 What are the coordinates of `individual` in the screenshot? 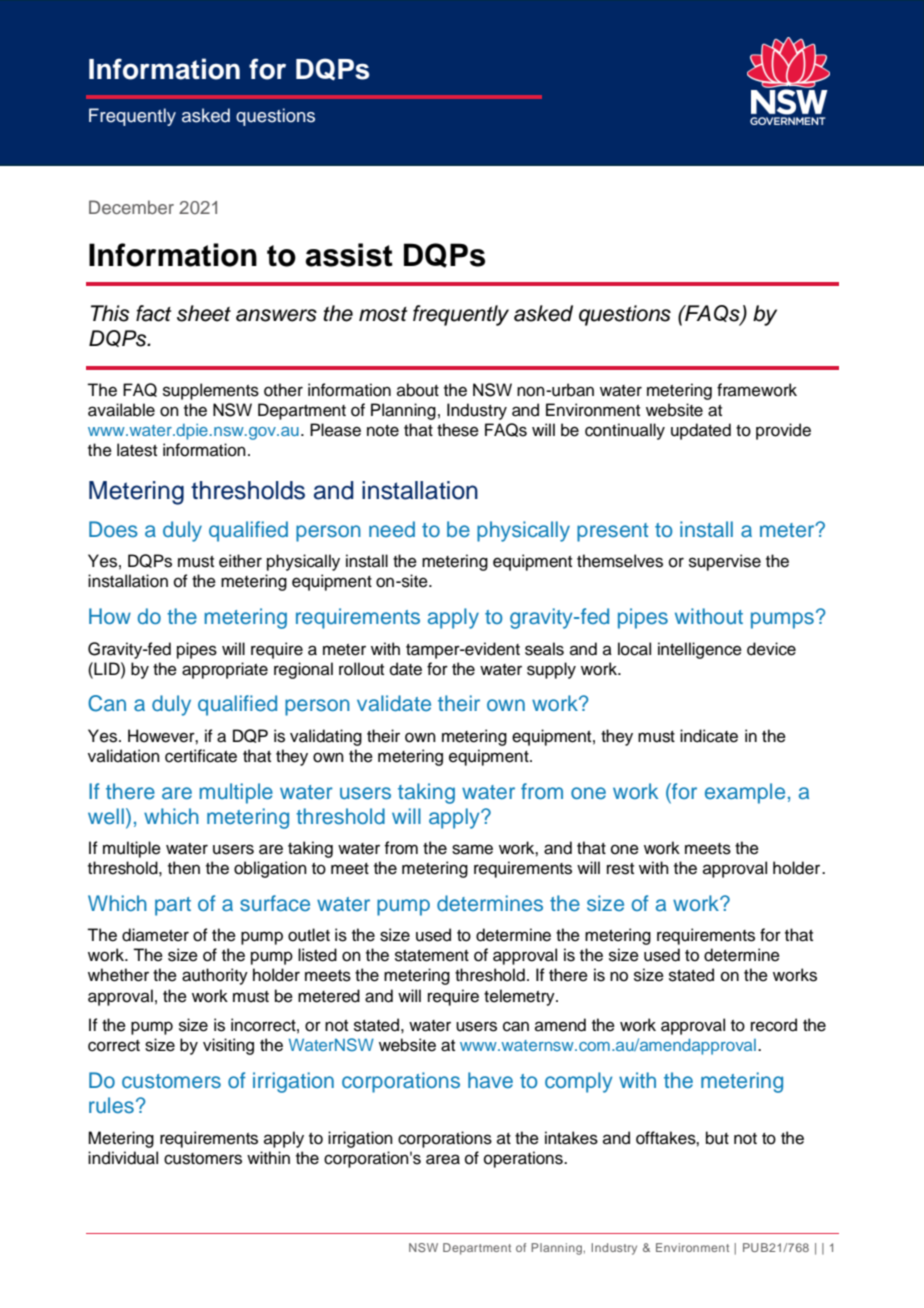 It's located at (123, 1158).
